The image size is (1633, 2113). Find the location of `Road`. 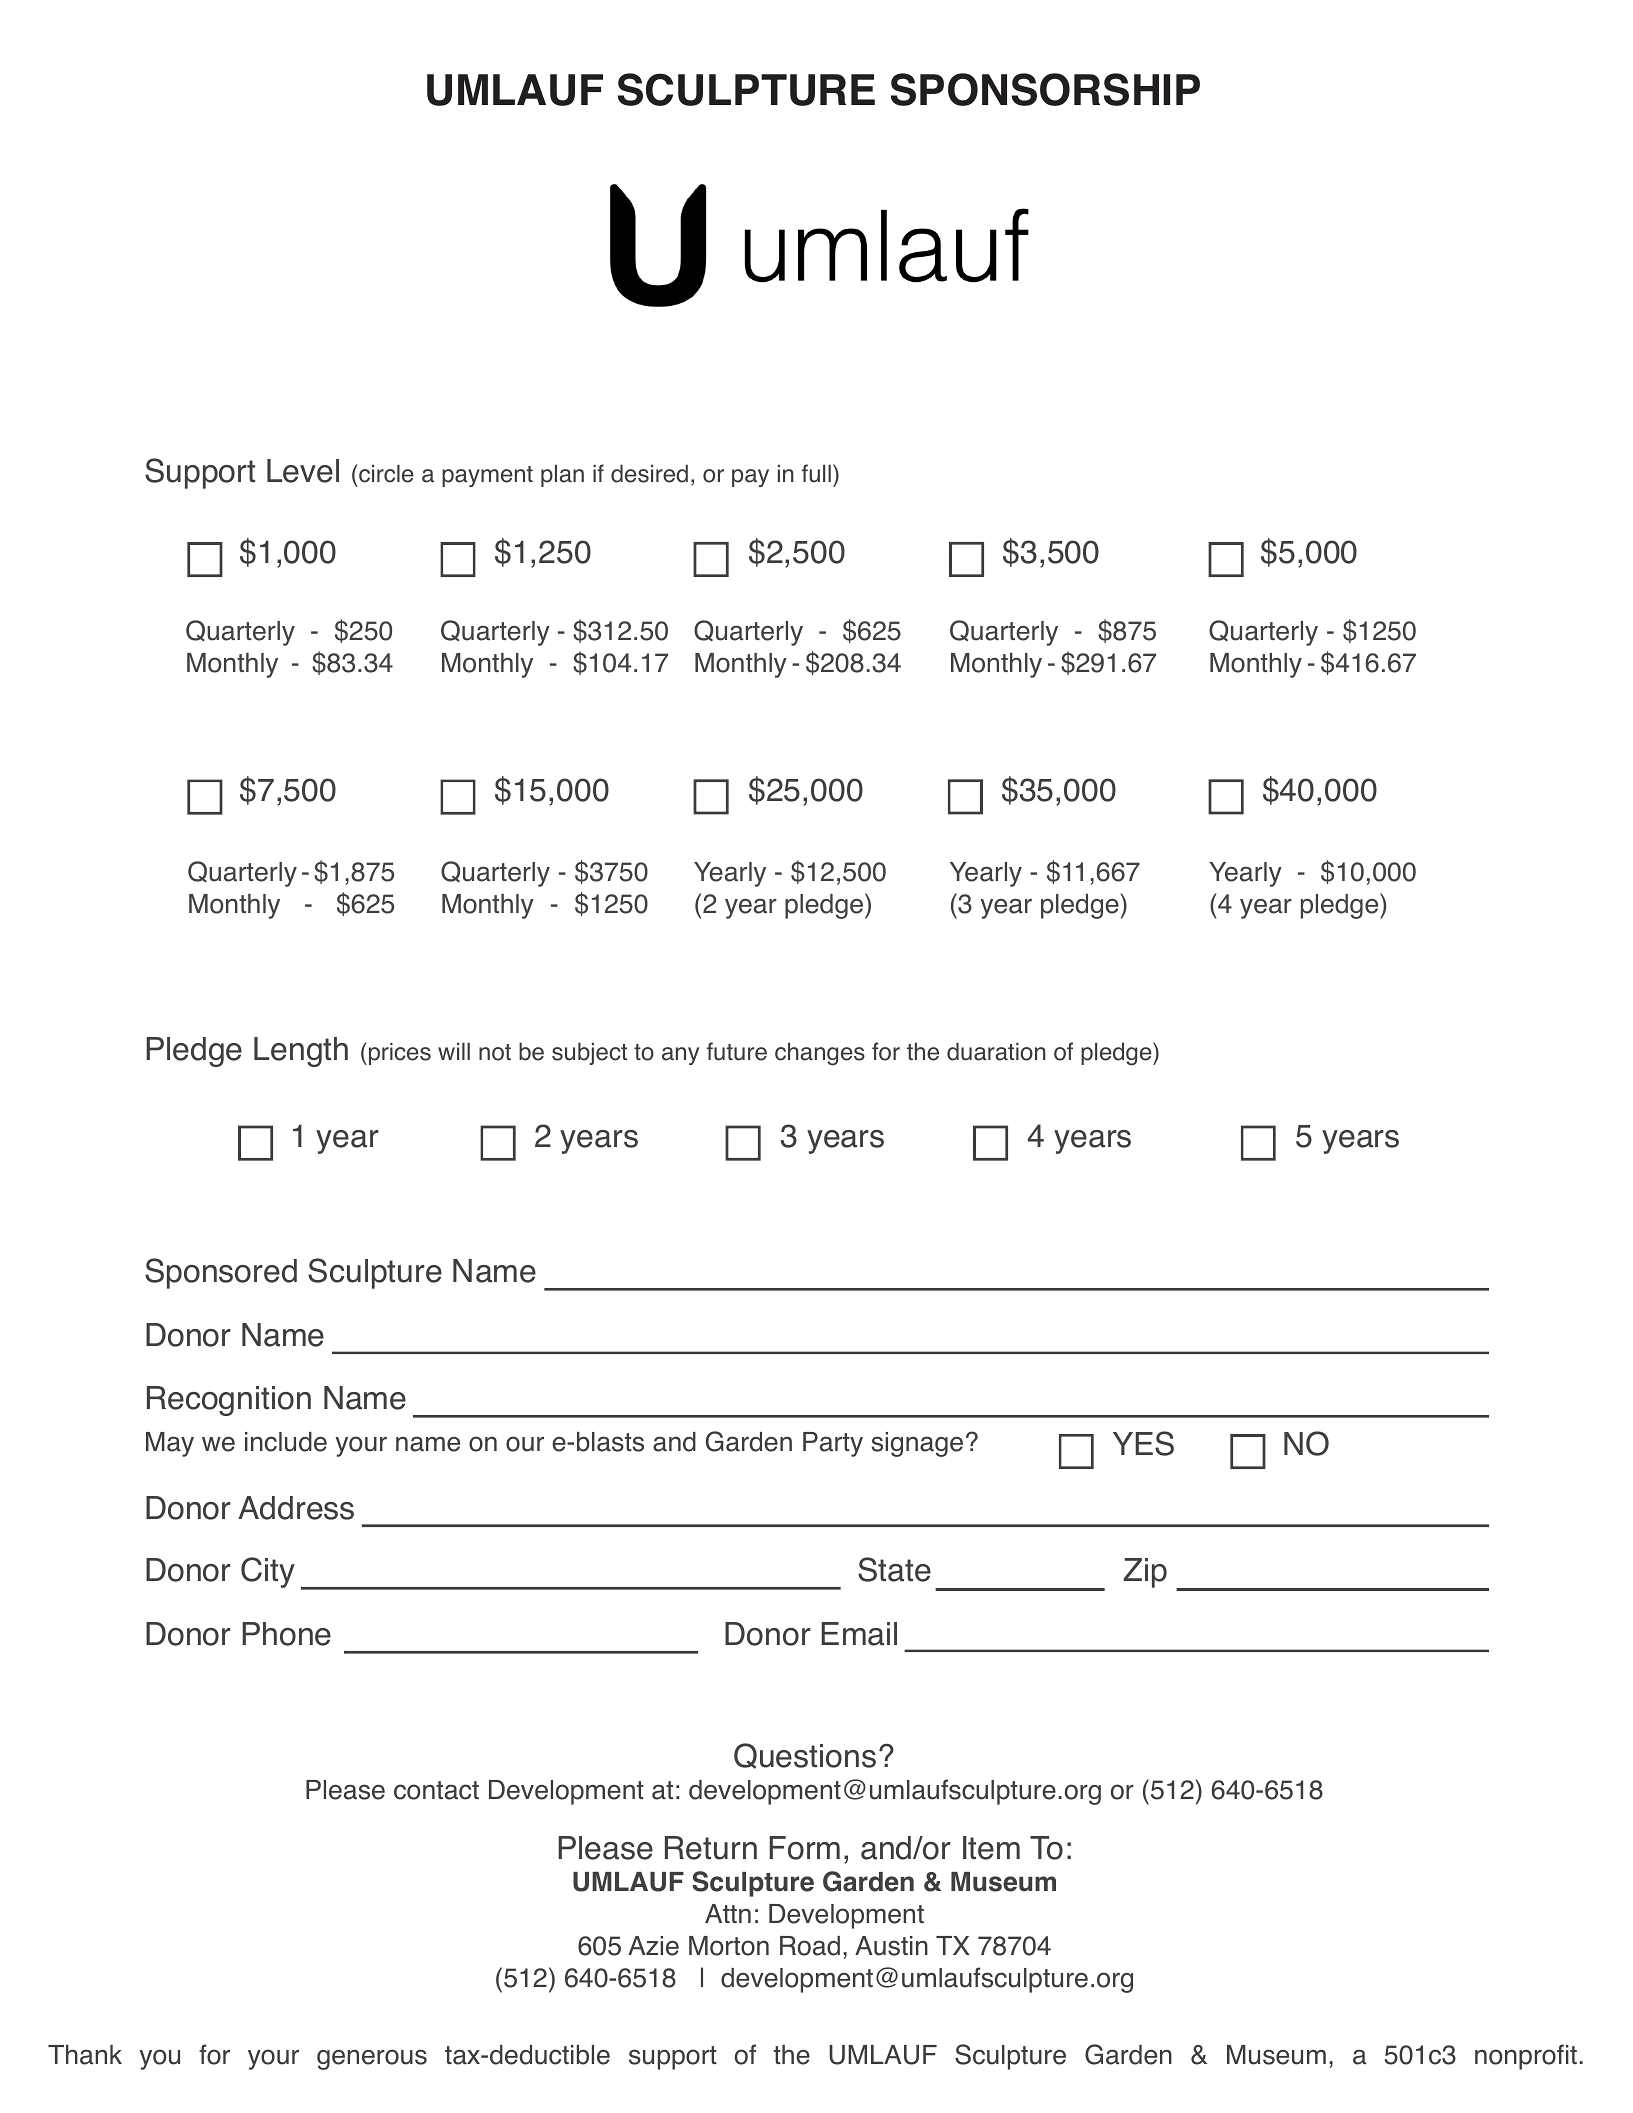

Road is located at coordinates (810, 1946).
